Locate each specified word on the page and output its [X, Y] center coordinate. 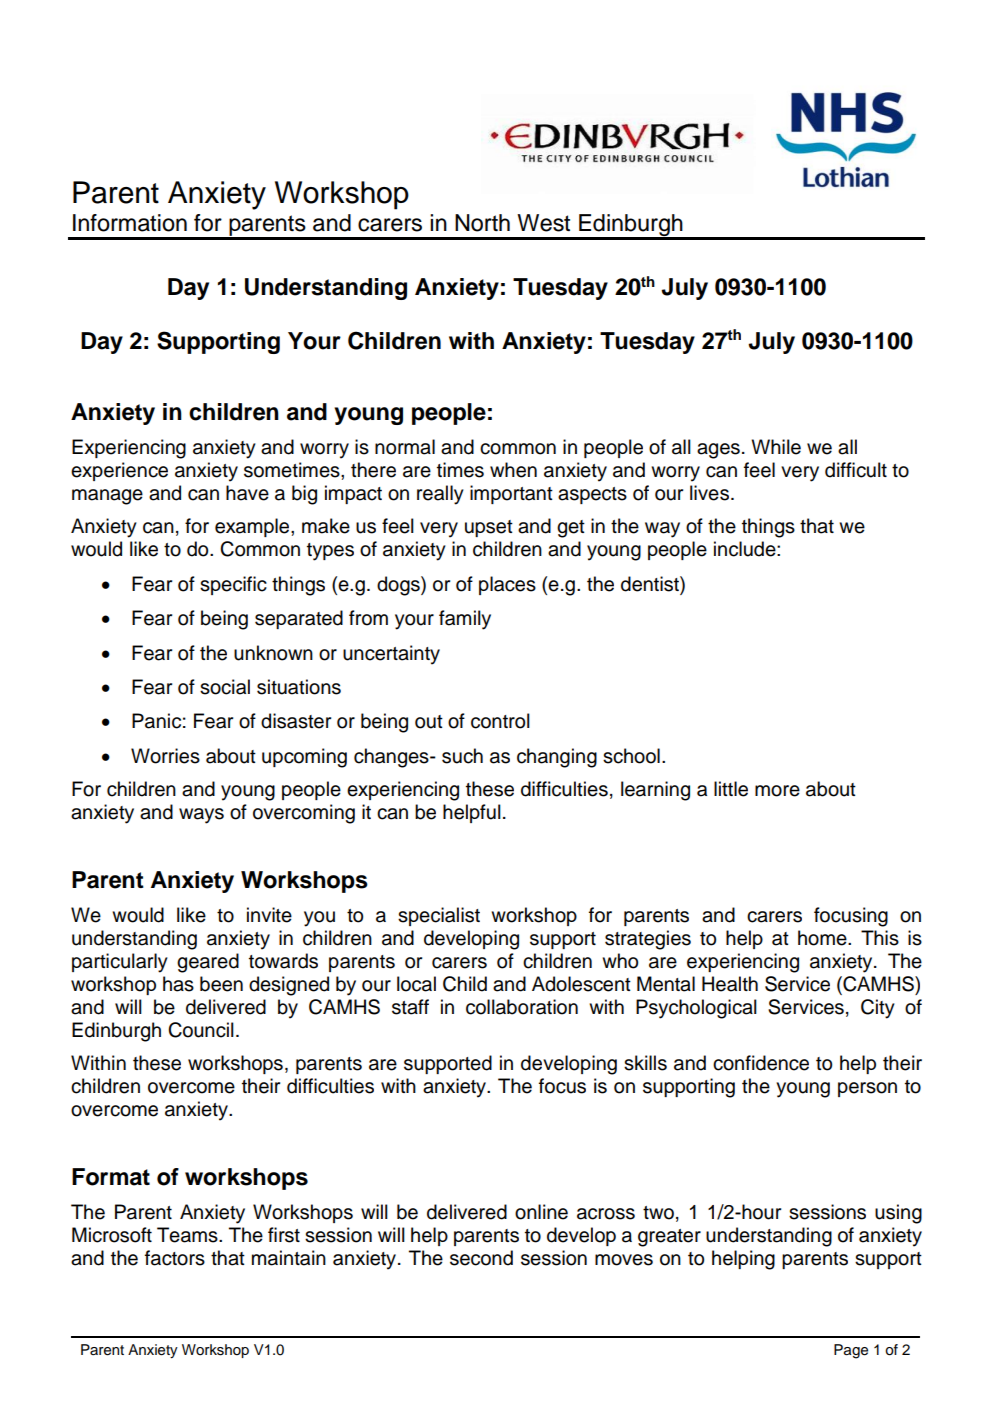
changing [557, 758]
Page [851, 1351]
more [777, 791]
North [482, 223]
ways [201, 816]
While [776, 447]
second [481, 1258]
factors [175, 1258]
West [543, 223]
